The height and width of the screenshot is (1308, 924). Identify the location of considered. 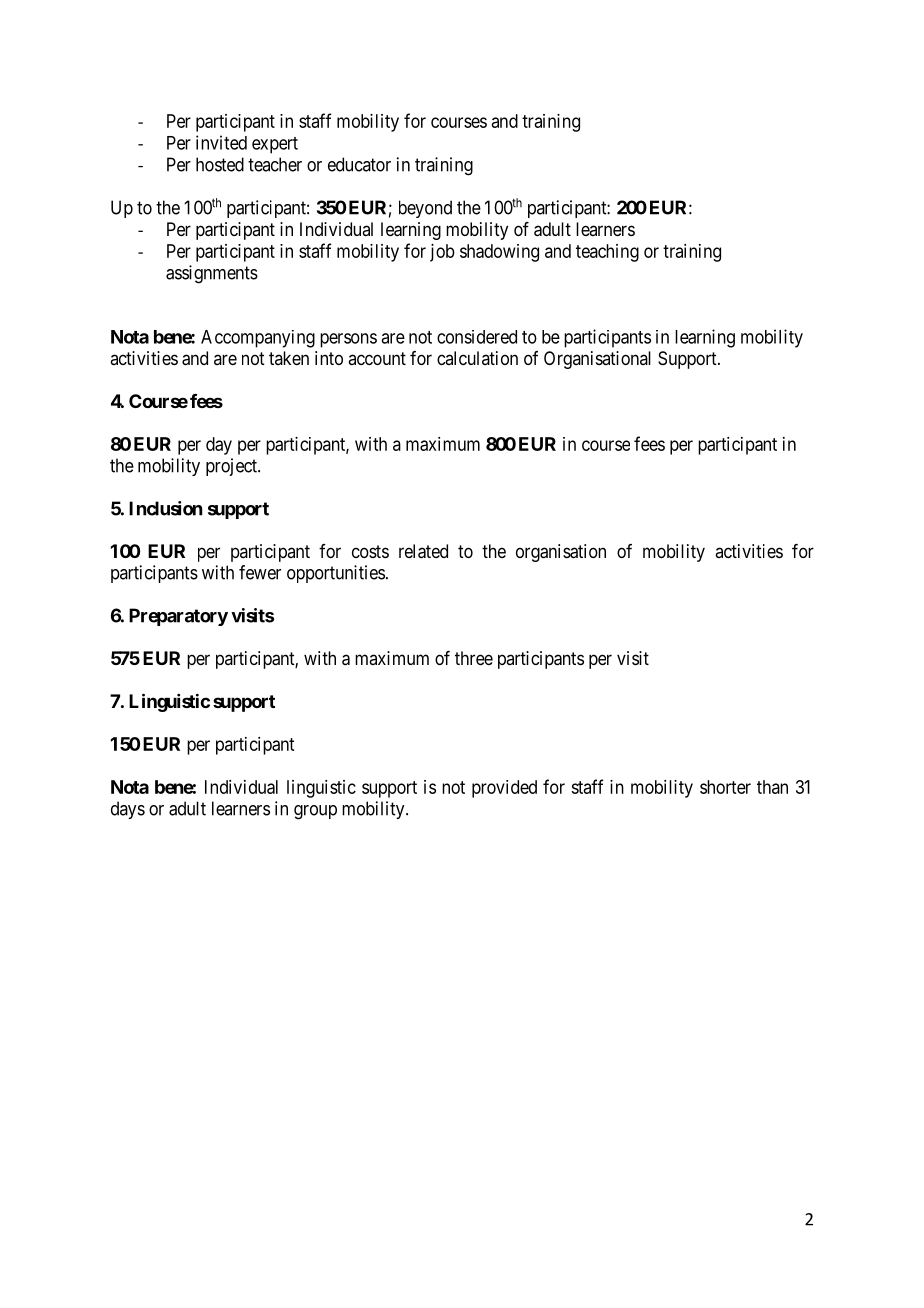
(477, 337).
